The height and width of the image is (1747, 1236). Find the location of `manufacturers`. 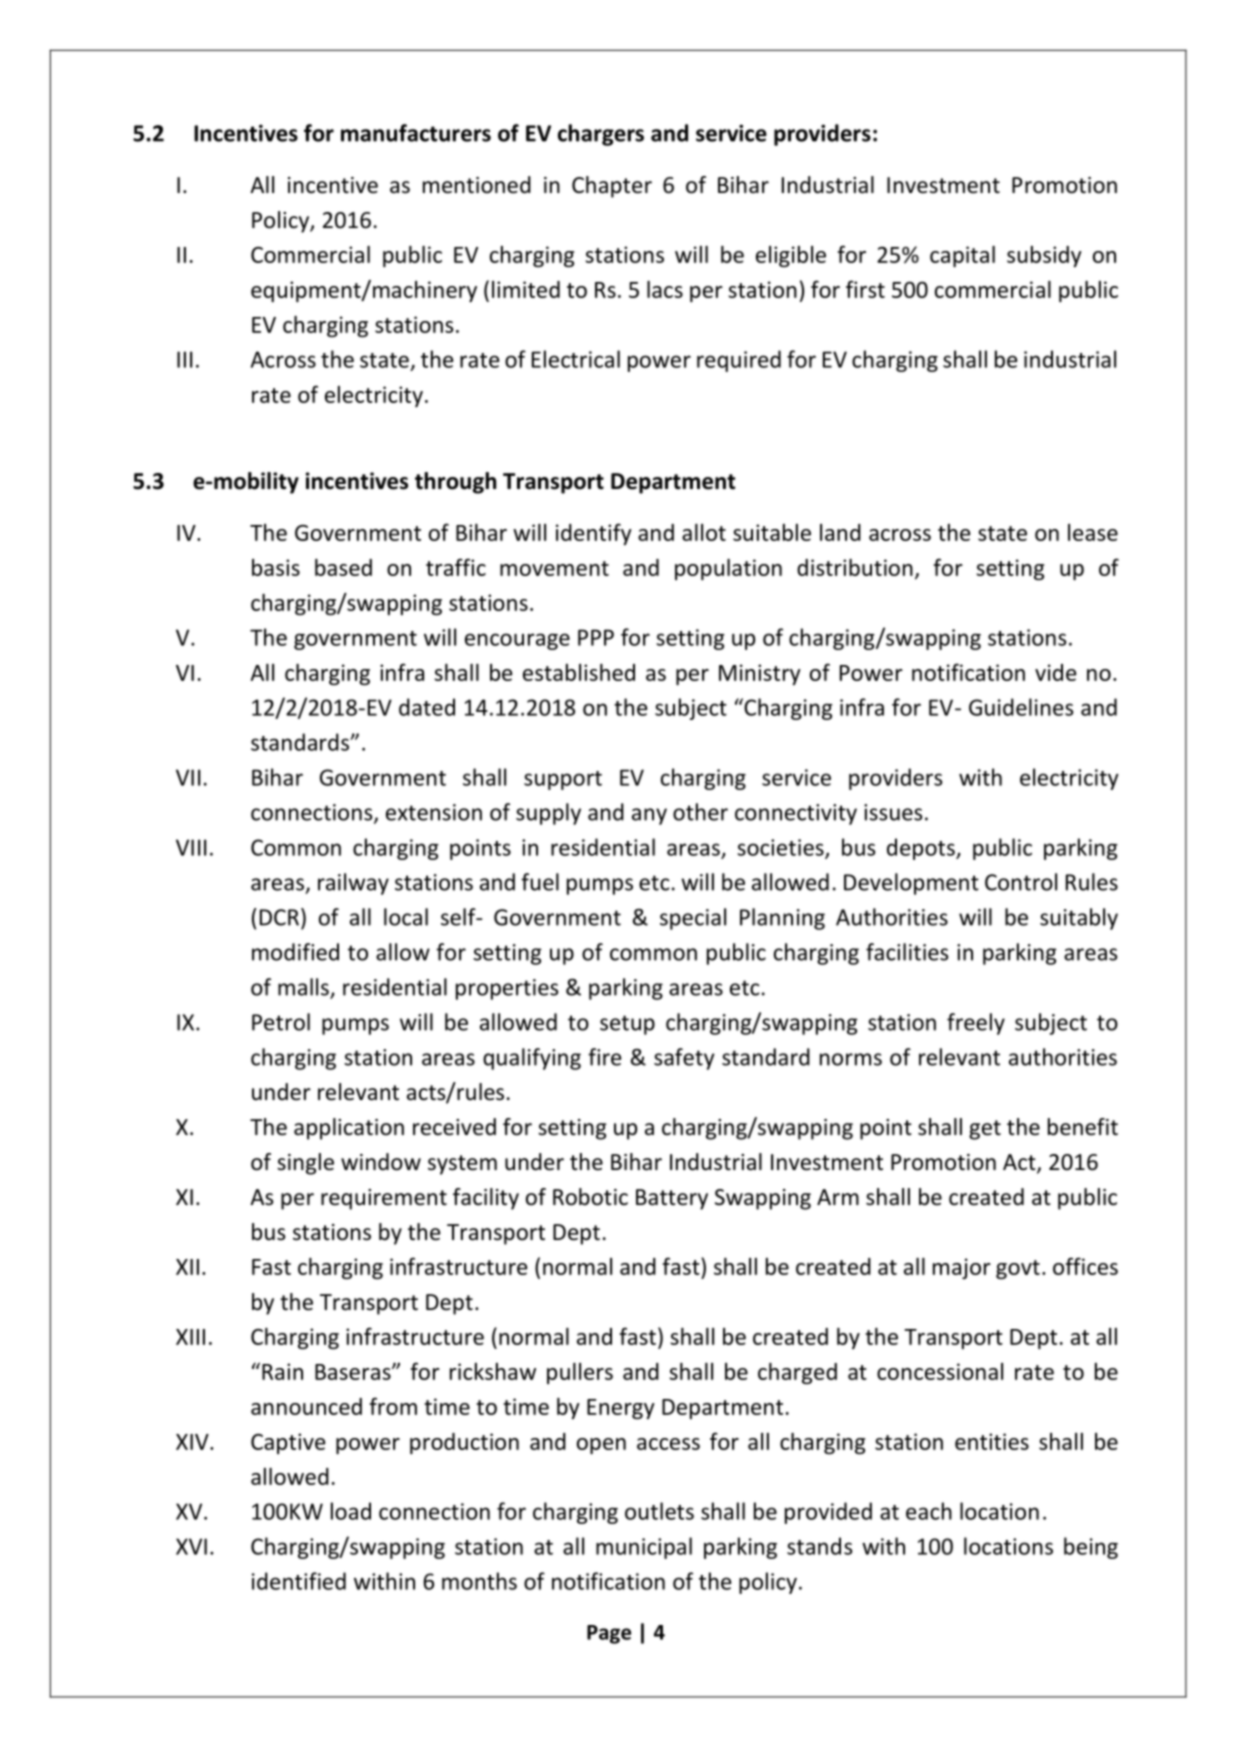

manufacturers is located at coordinates (416, 133).
